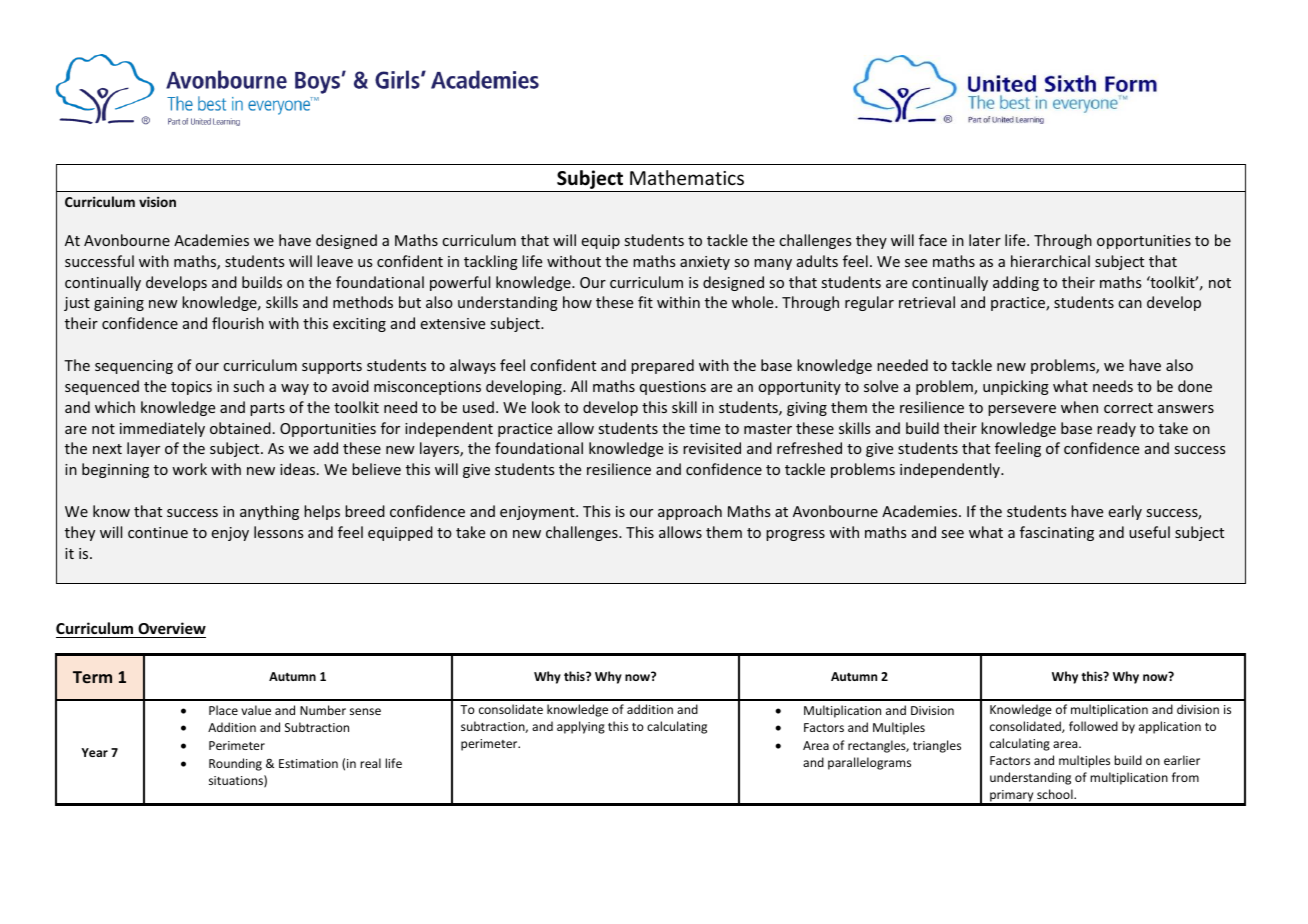 The image size is (1308, 924). Describe the element at coordinates (1057, 533) in the image. I see `fascinating` at that location.
